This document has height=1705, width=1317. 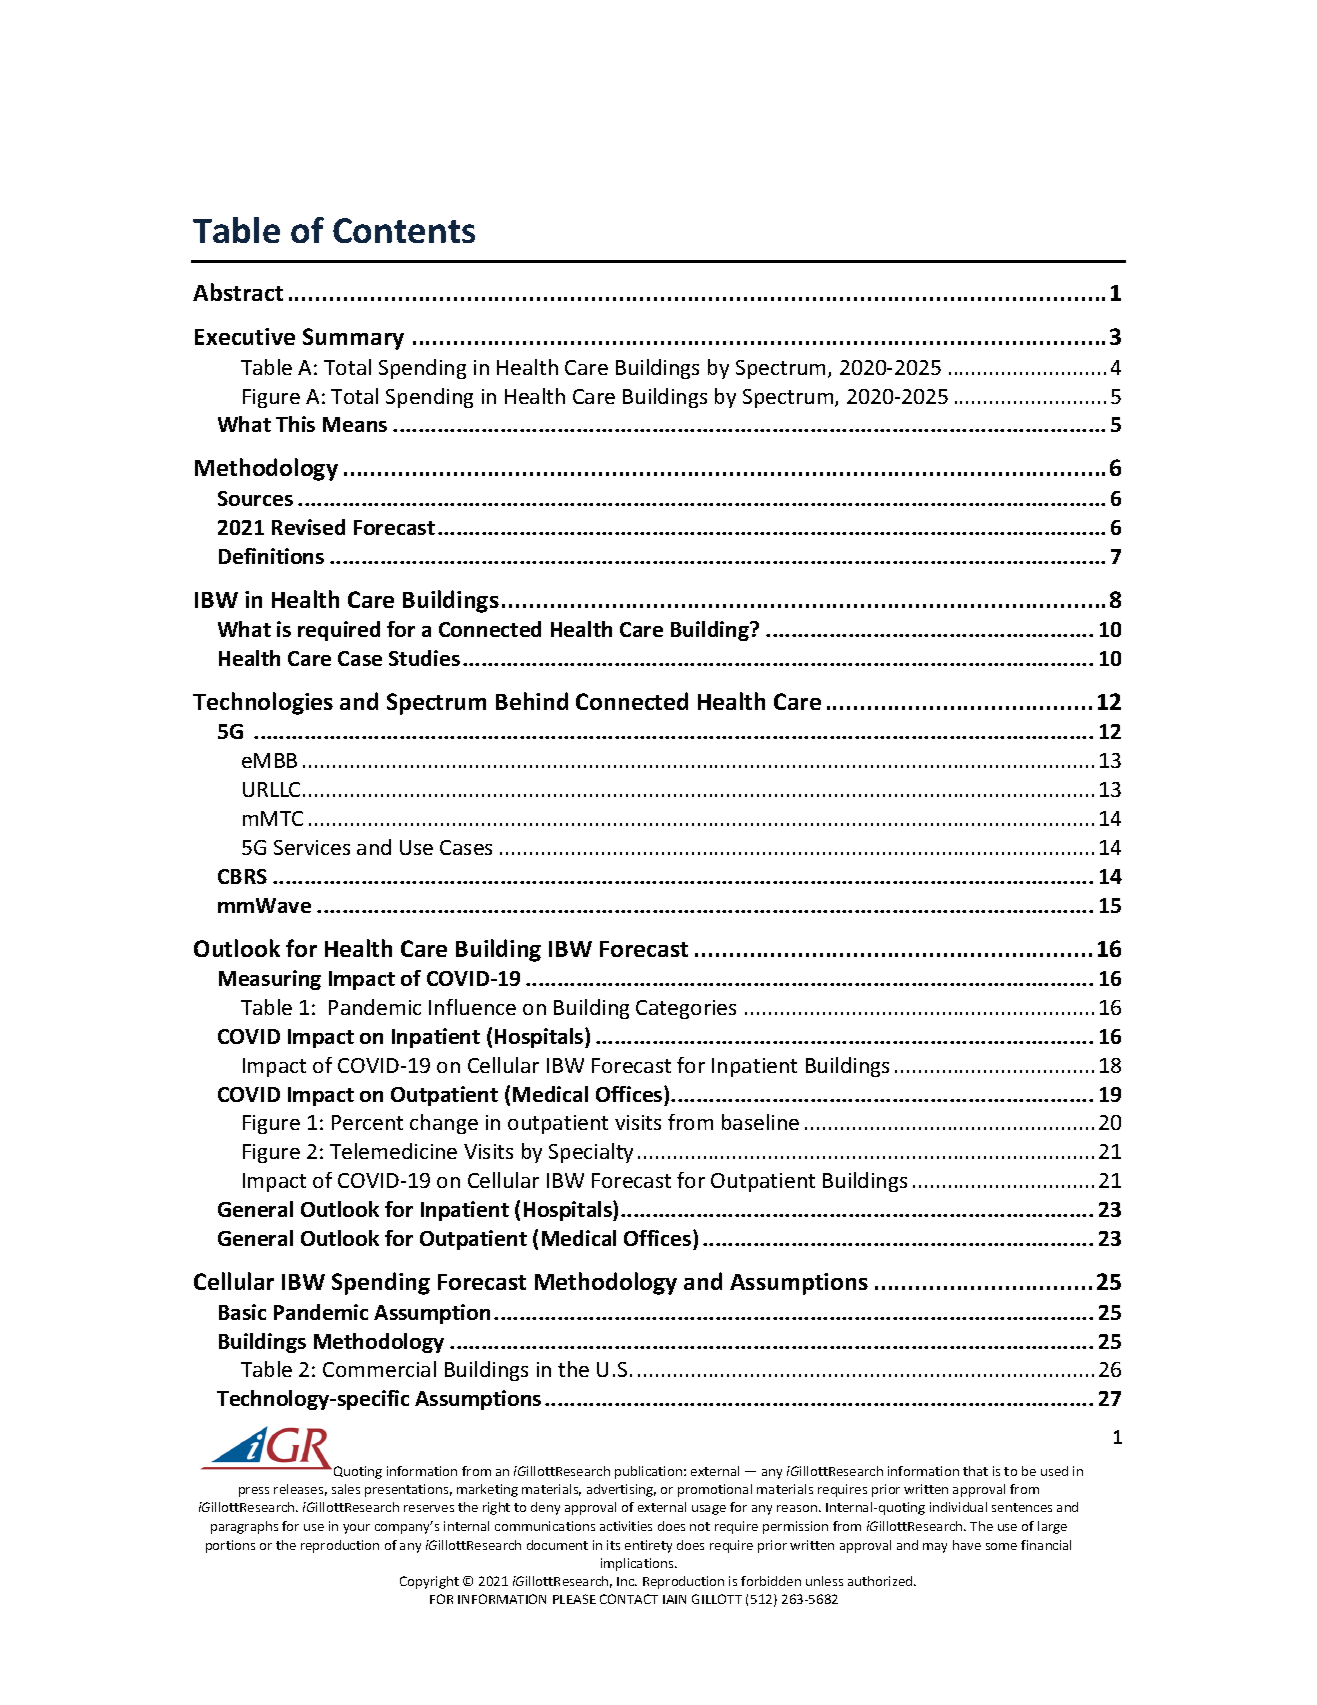 I want to click on Summary, so click(x=353, y=339).
